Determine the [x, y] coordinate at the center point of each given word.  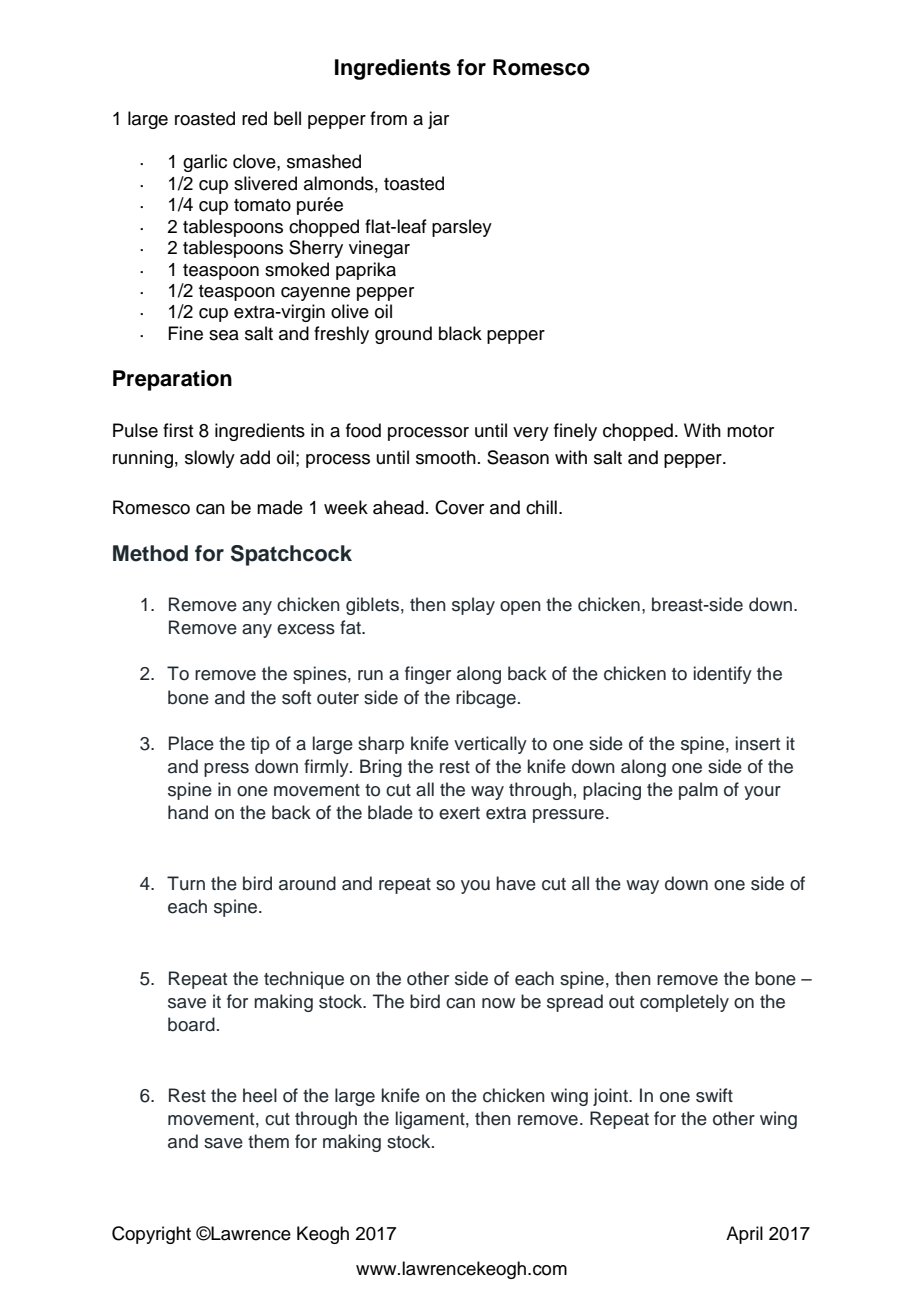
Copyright [151, 1235]
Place [191, 743]
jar [438, 120]
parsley [462, 228]
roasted [205, 118]
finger [428, 675]
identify [723, 675]
